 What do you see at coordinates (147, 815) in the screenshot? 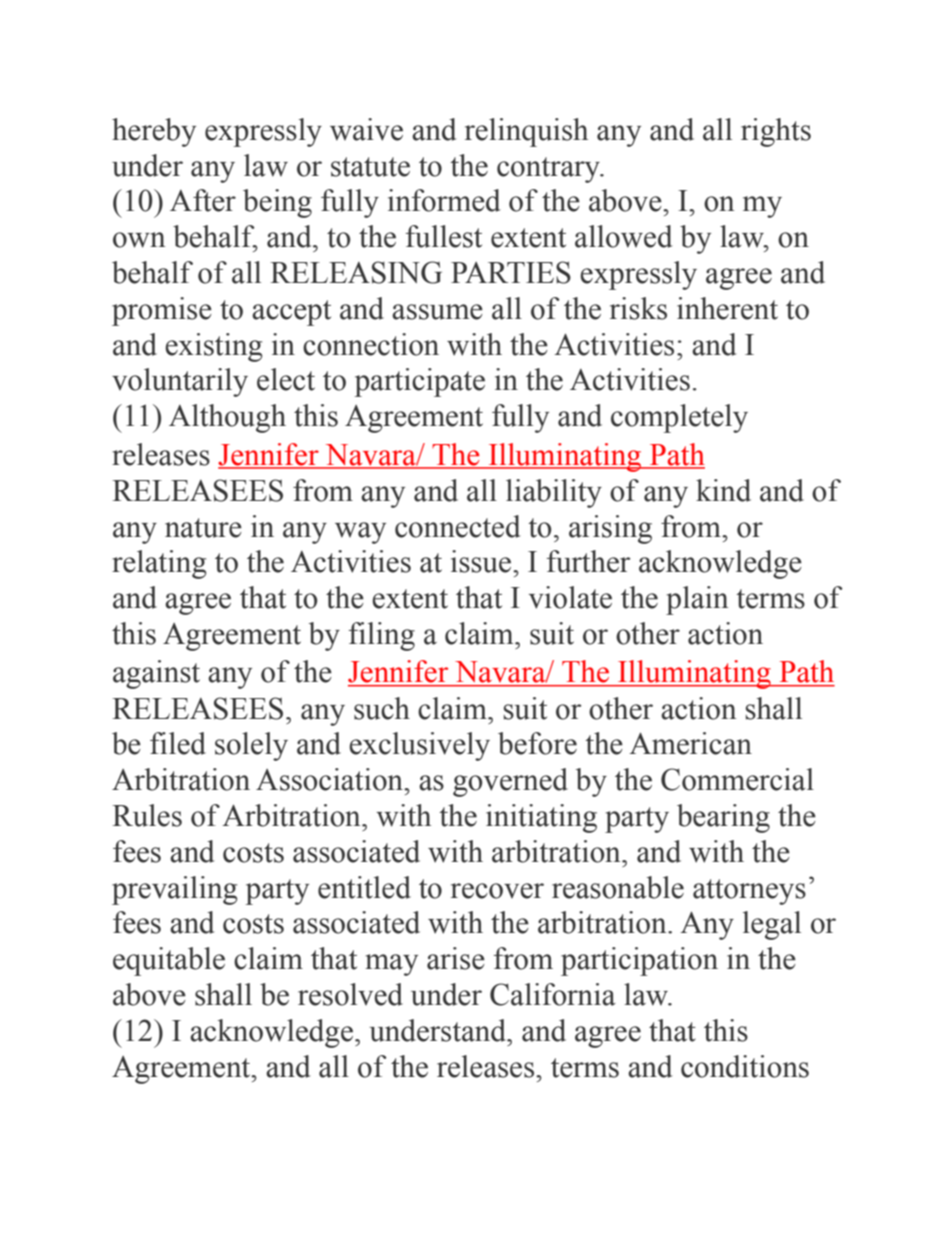
I see `Rules` at bounding box center [147, 815].
